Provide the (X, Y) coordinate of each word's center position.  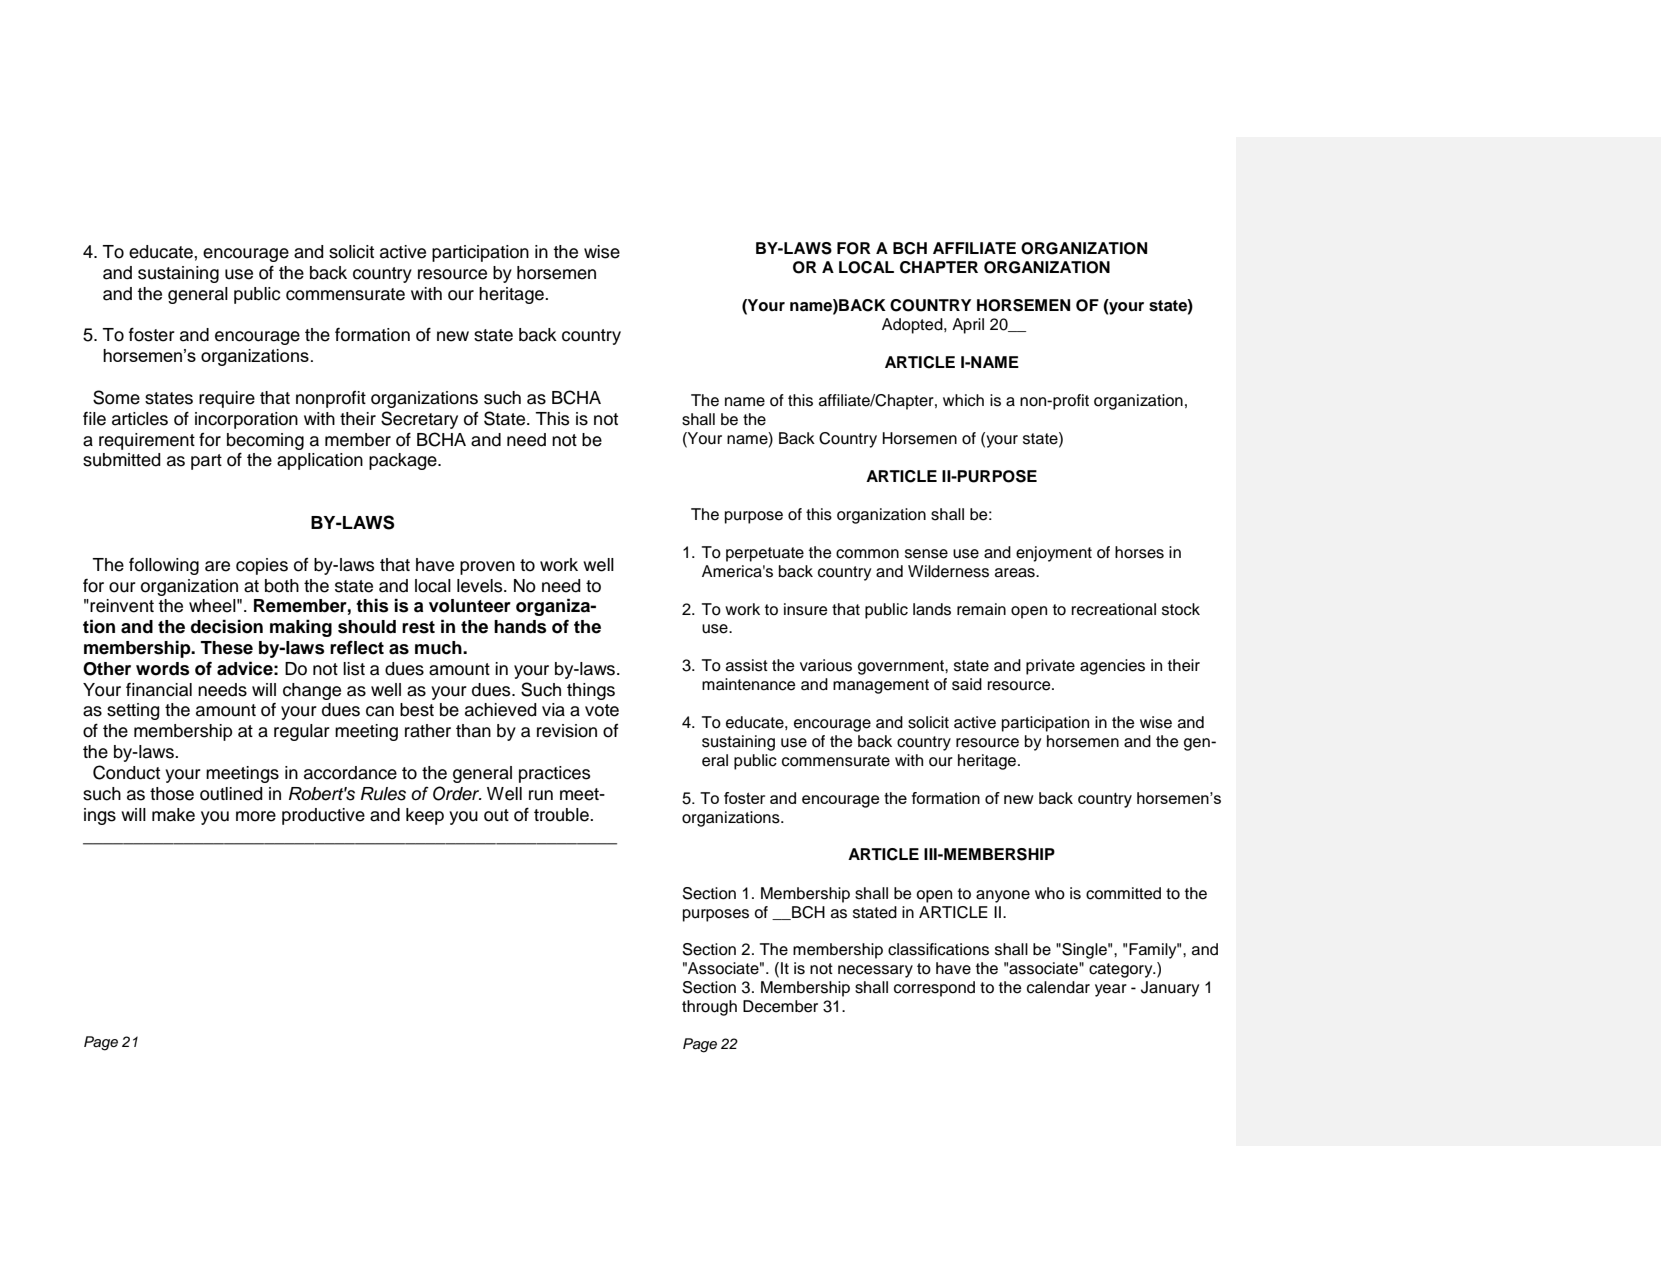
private (1050, 667)
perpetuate (765, 554)
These (226, 648)
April (968, 326)
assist (747, 665)
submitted (122, 460)
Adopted (913, 326)
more (256, 816)
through (709, 1008)
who (1050, 893)
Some (116, 397)
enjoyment (1054, 554)
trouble (562, 815)
